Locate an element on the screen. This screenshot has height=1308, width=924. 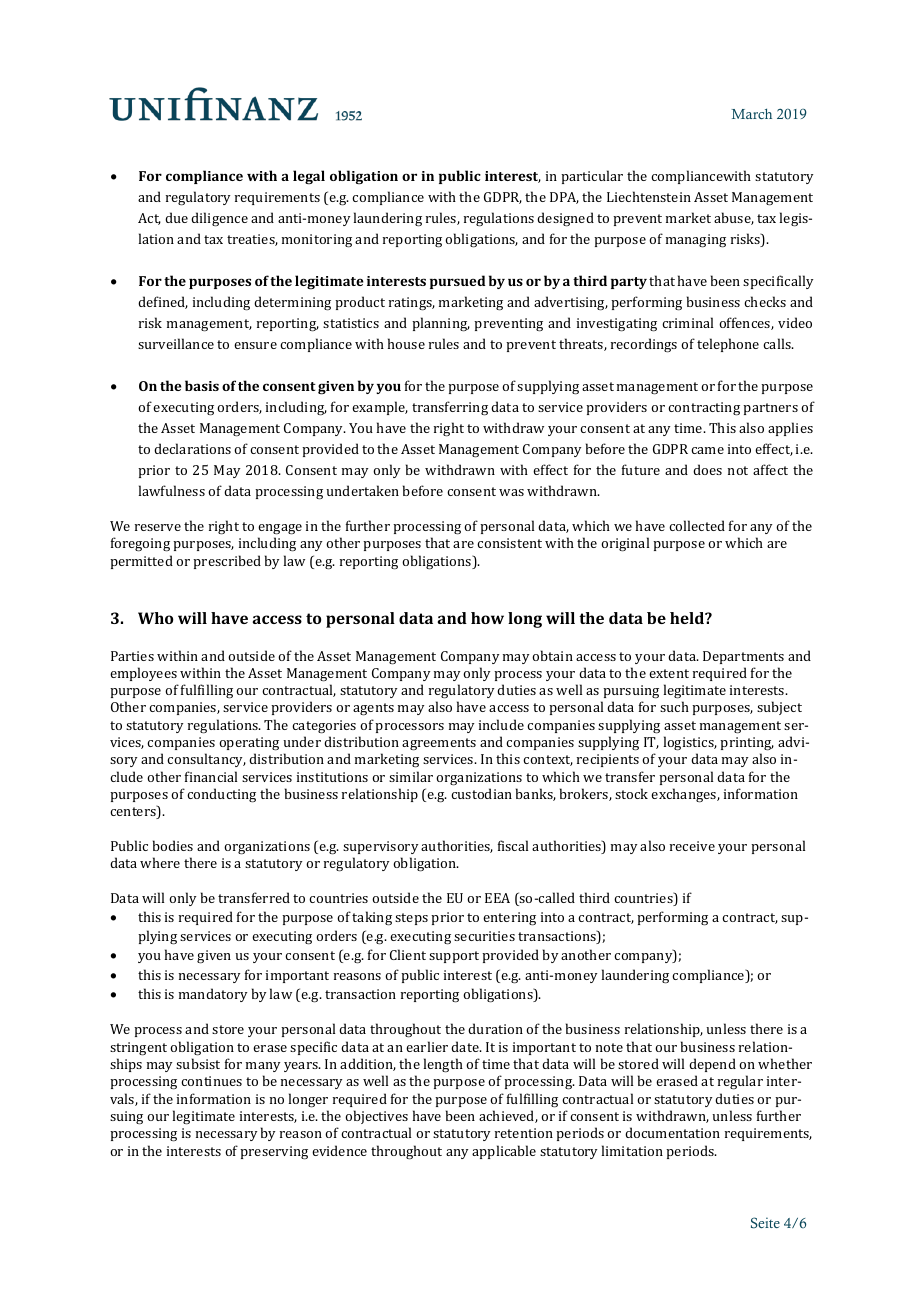
March is located at coordinates (751, 113).
